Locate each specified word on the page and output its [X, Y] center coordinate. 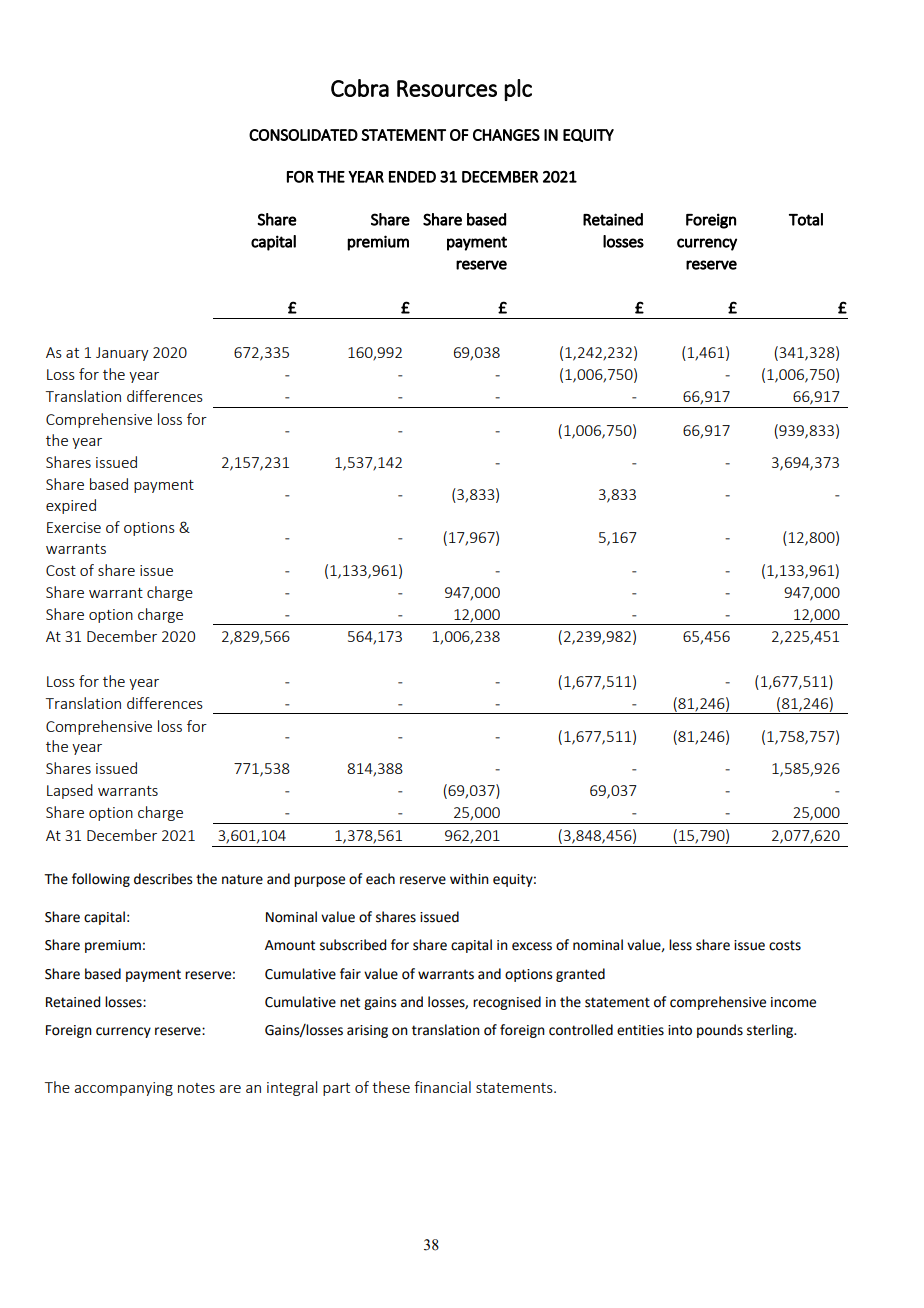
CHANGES [506, 135]
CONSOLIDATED [303, 135]
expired [71, 506]
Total [806, 219]
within [469, 879]
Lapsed [70, 791]
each [380, 879]
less [680, 945]
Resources [447, 88]
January [122, 354]
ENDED [412, 177]
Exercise [74, 527]
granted [580, 975]
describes [163, 879]
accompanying [123, 1089]
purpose [319, 881]
